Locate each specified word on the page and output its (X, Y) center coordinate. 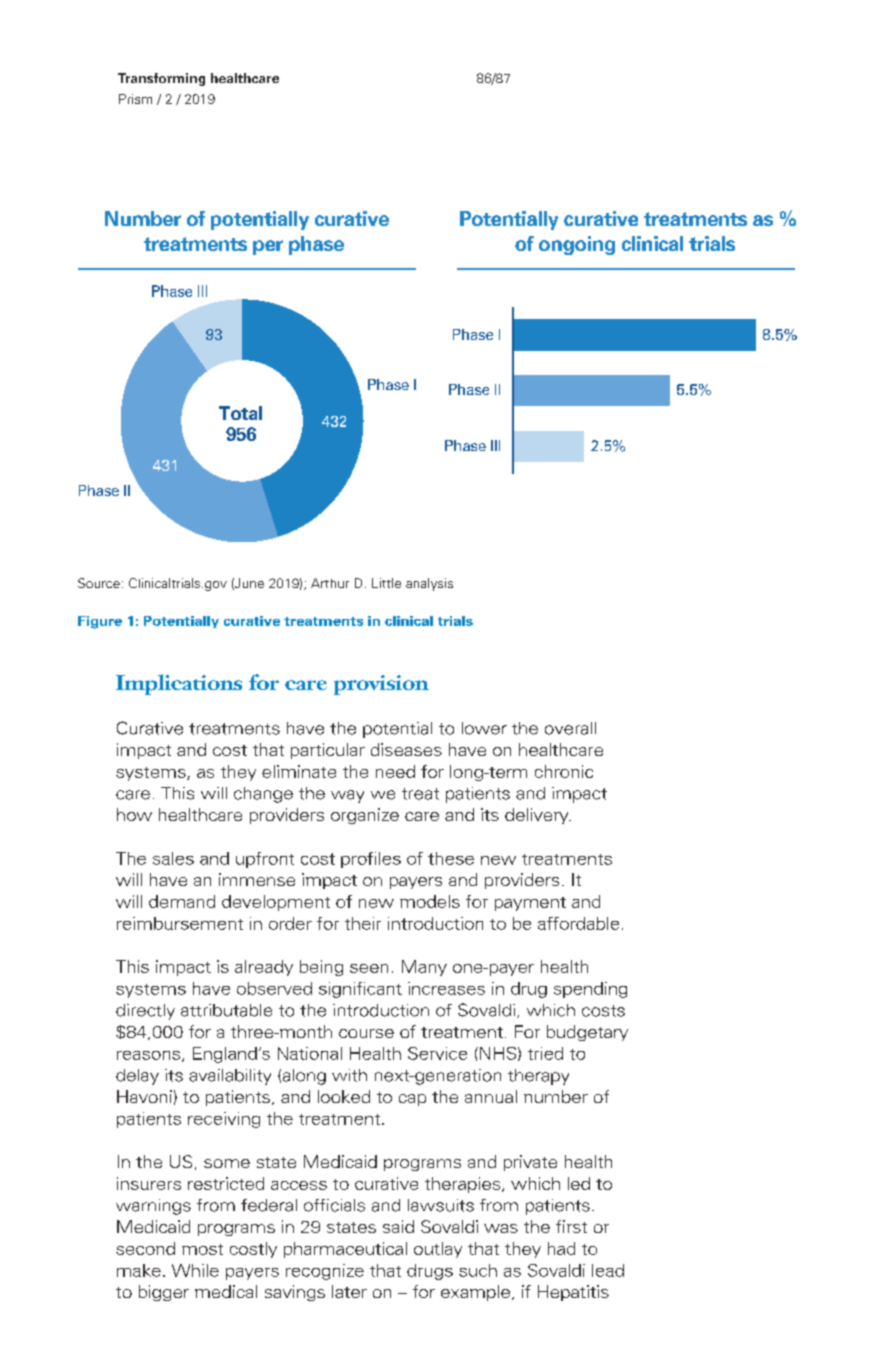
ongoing (577, 245)
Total (240, 413)
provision (381, 685)
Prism (135, 99)
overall (570, 728)
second (145, 1248)
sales (173, 858)
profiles (371, 860)
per (268, 247)
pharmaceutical (345, 1250)
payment (530, 904)
